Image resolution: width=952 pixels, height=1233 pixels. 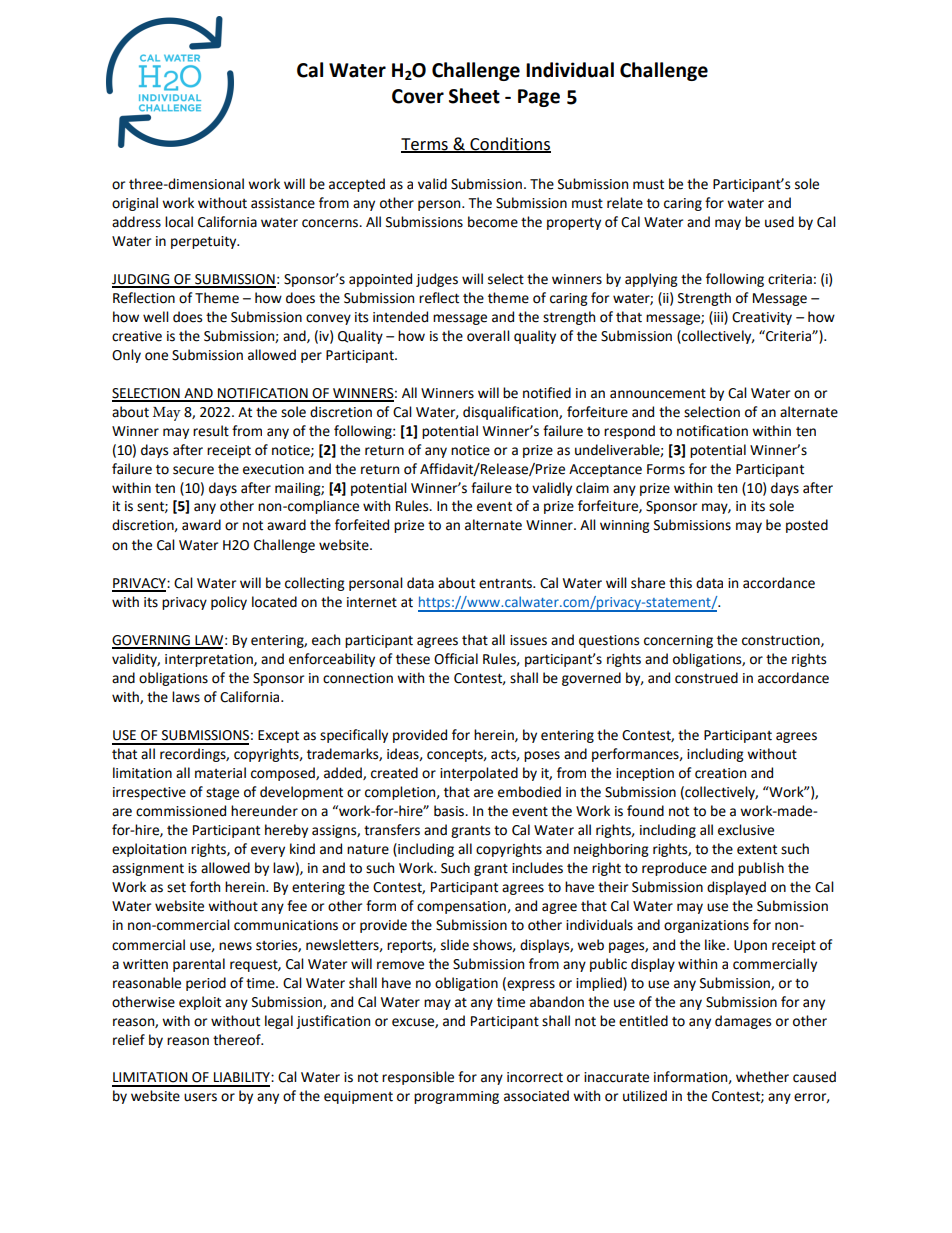 What do you see at coordinates (181, 811) in the page?
I see `commissioned` at bounding box center [181, 811].
